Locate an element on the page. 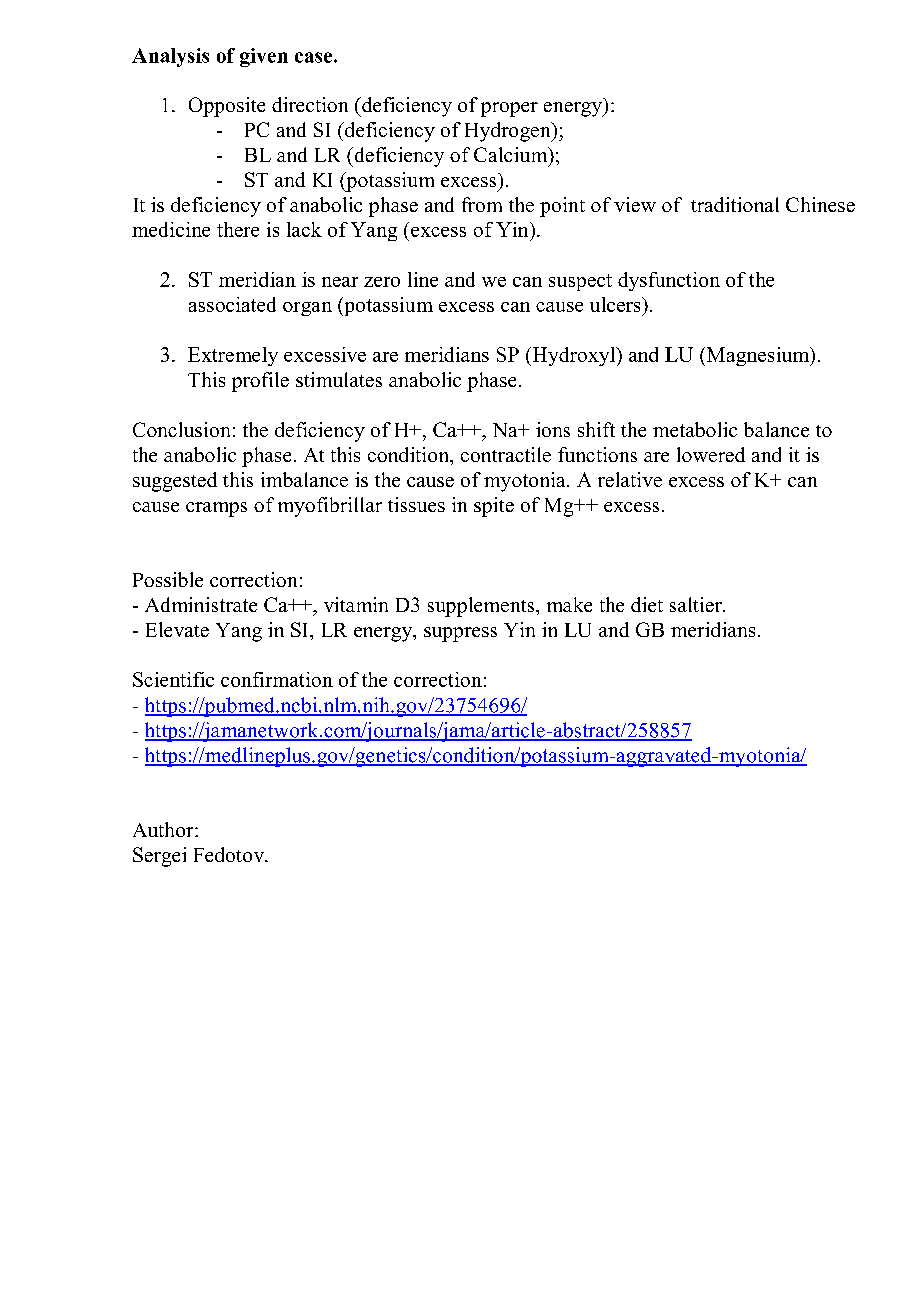 The height and width of the image is (1308, 924). traditional is located at coordinates (735, 204).
